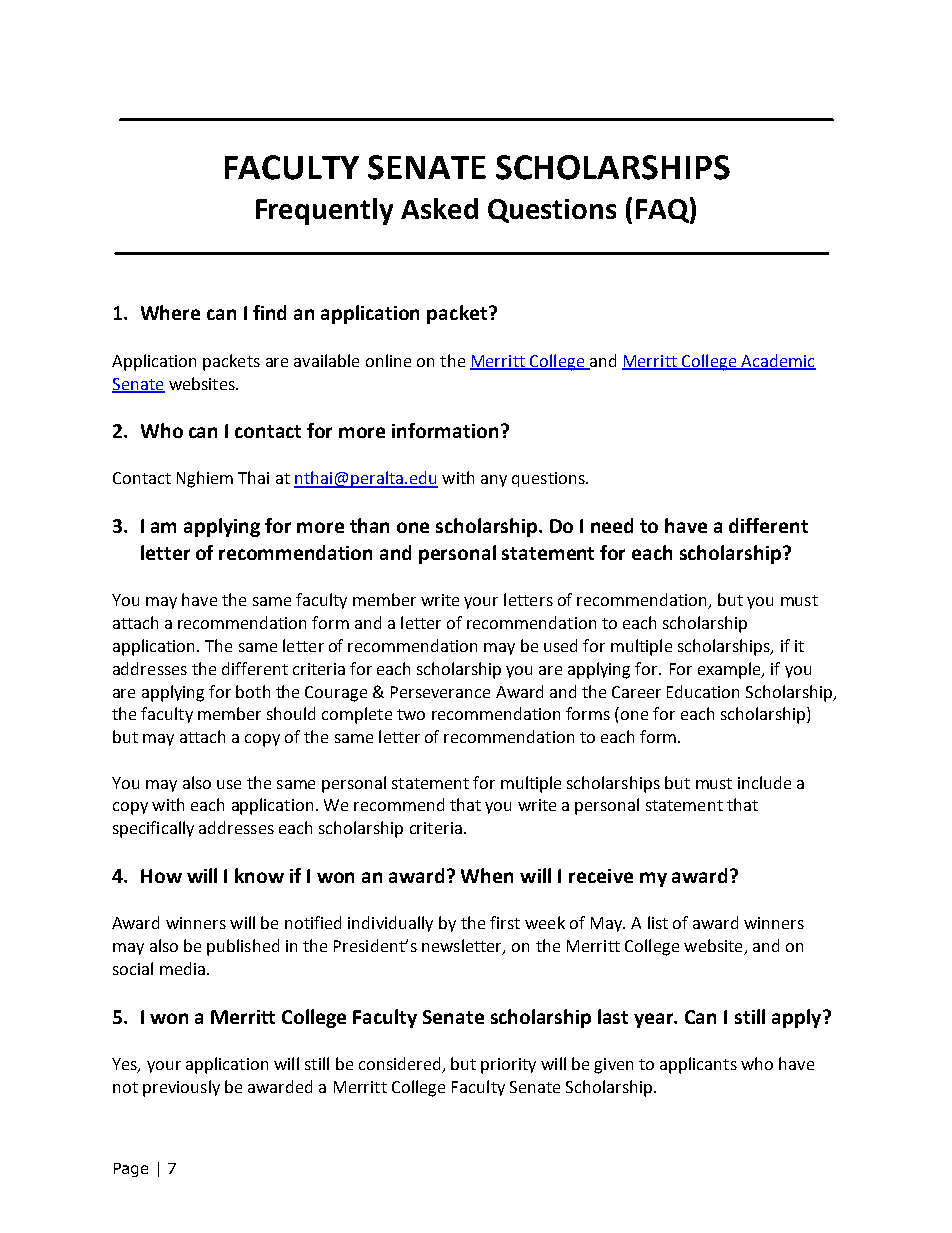 Image resolution: width=952 pixels, height=1233 pixels. What do you see at coordinates (777, 361) in the document?
I see `Academic` at bounding box center [777, 361].
